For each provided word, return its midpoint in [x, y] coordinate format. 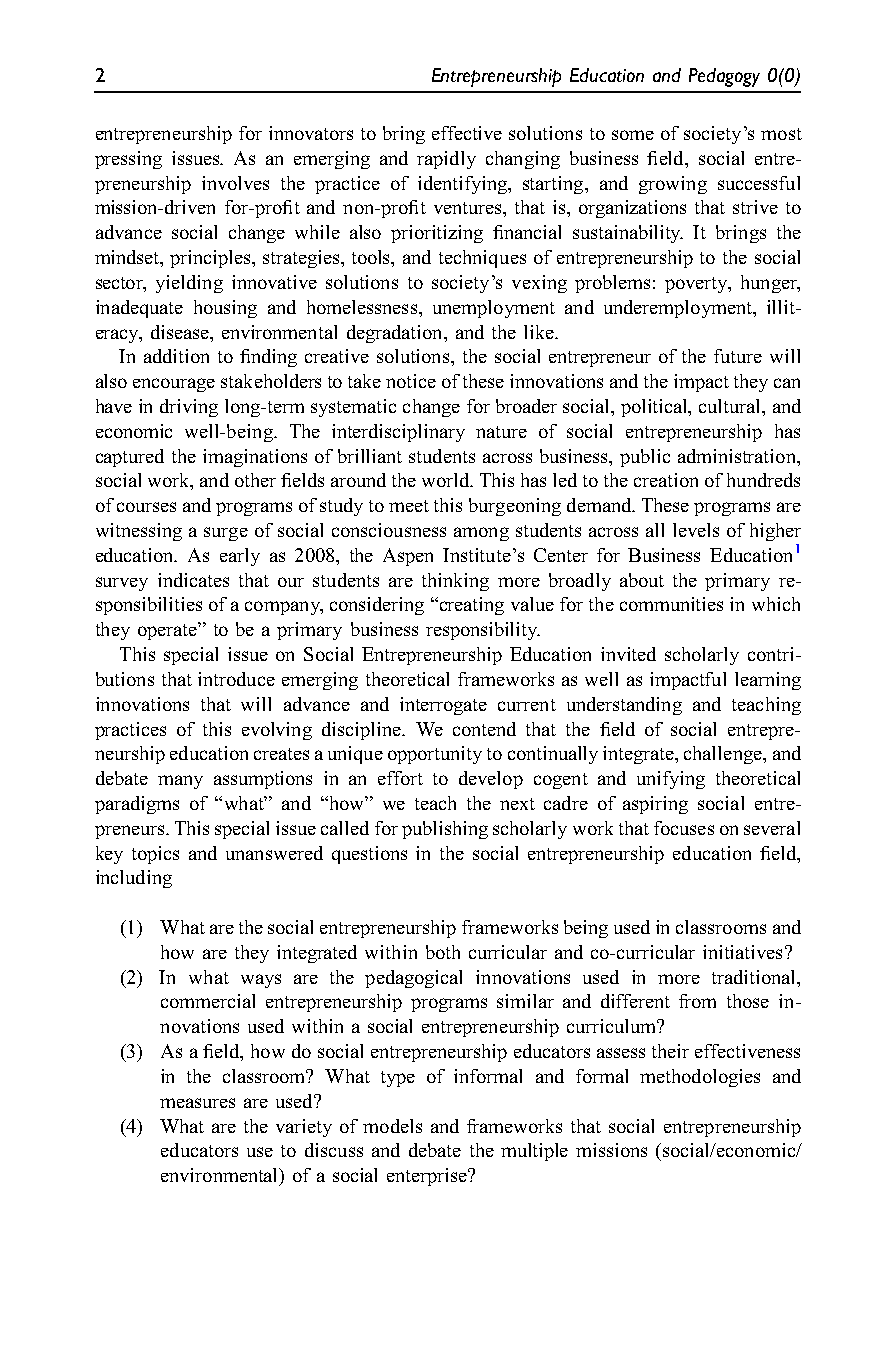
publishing [445, 830]
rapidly [446, 160]
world [447, 480]
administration [738, 456]
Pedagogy [724, 77]
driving [189, 408]
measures [197, 1103]
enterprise [428, 1177]
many [180, 782]
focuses [684, 828]
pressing [128, 160]
